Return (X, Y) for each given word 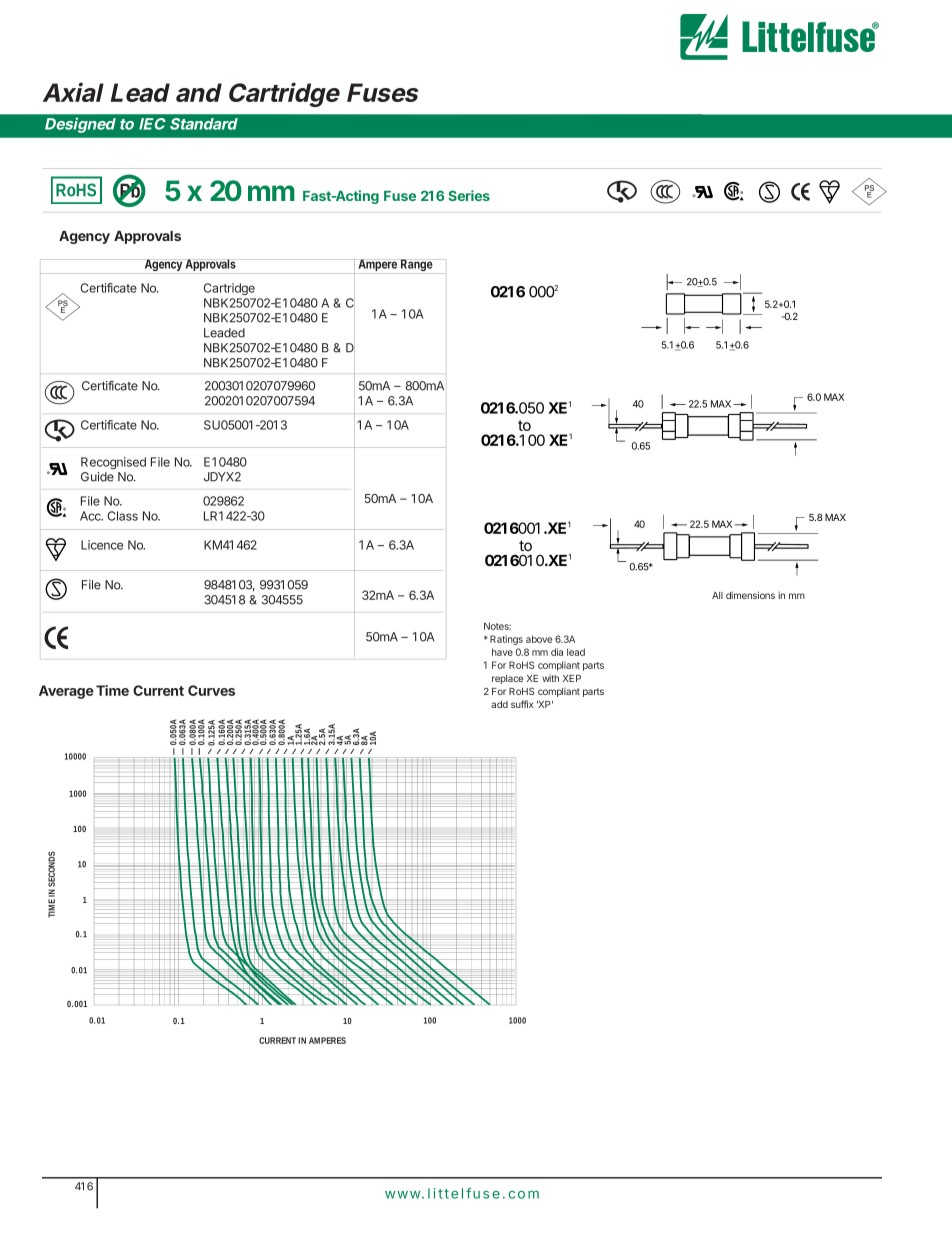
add (499, 704)
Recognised (113, 463)
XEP (572, 678)
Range (417, 266)
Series (469, 195)
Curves (211, 690)
